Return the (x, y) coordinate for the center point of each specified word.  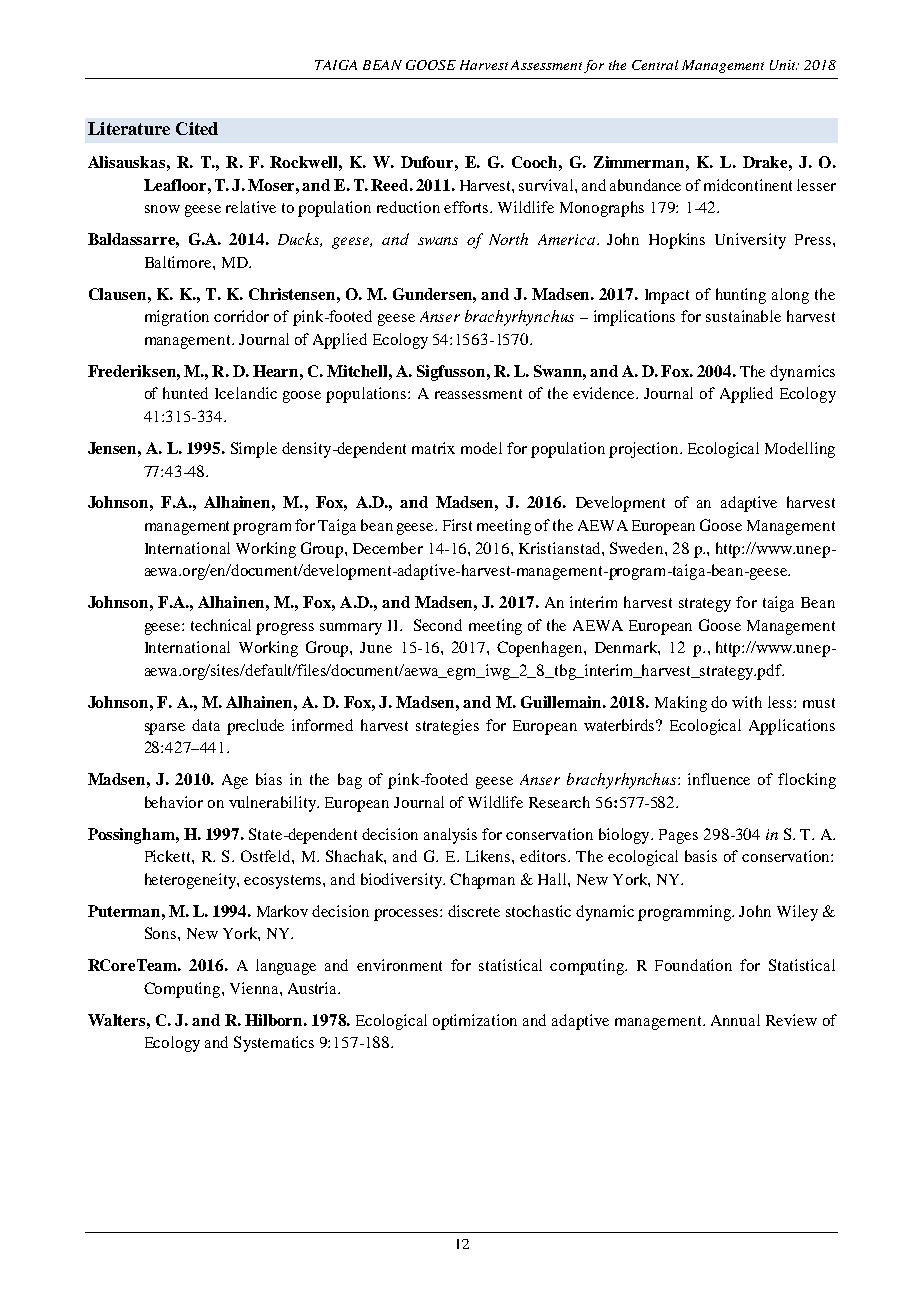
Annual (735, 1020)
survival (547, 185)
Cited (197, 128)
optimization (475, 1022)
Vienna (255, 988)
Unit (783, 65)
